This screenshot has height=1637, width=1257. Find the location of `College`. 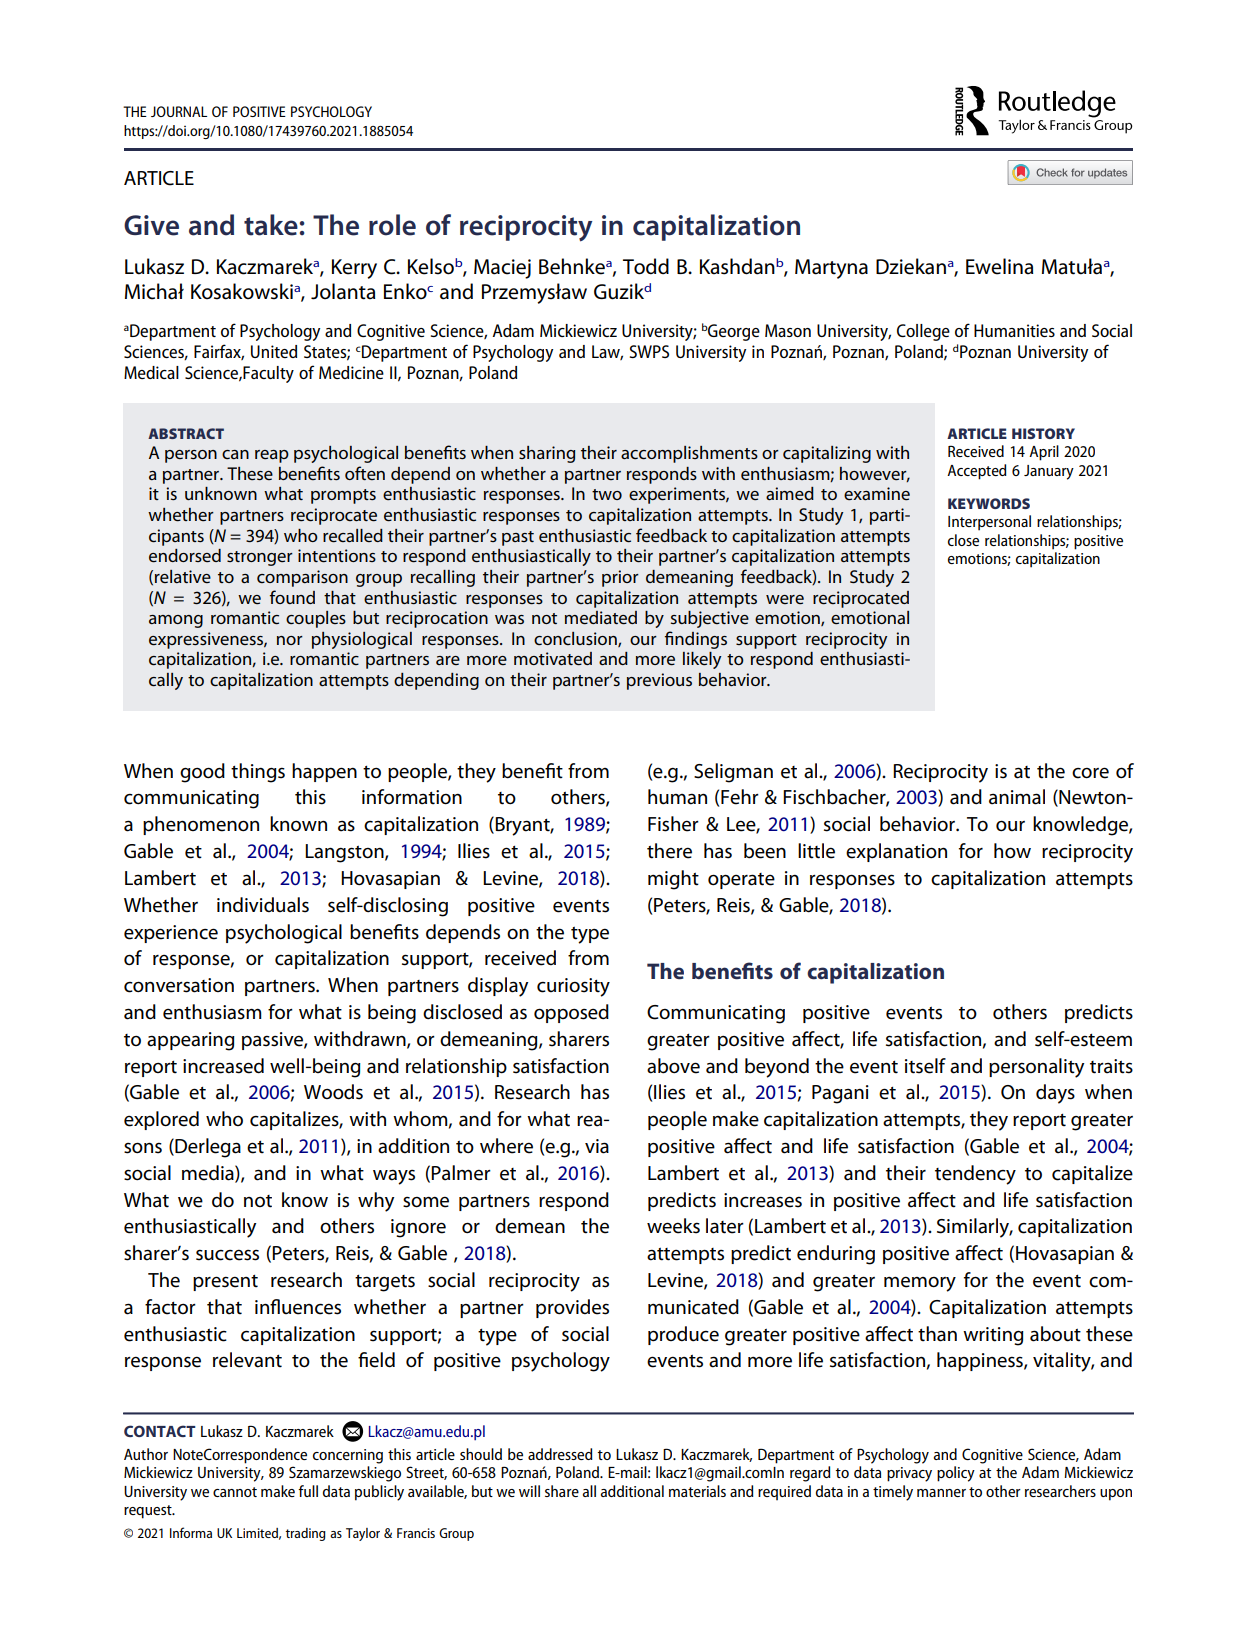

College is located at coordinates (923, 332).
